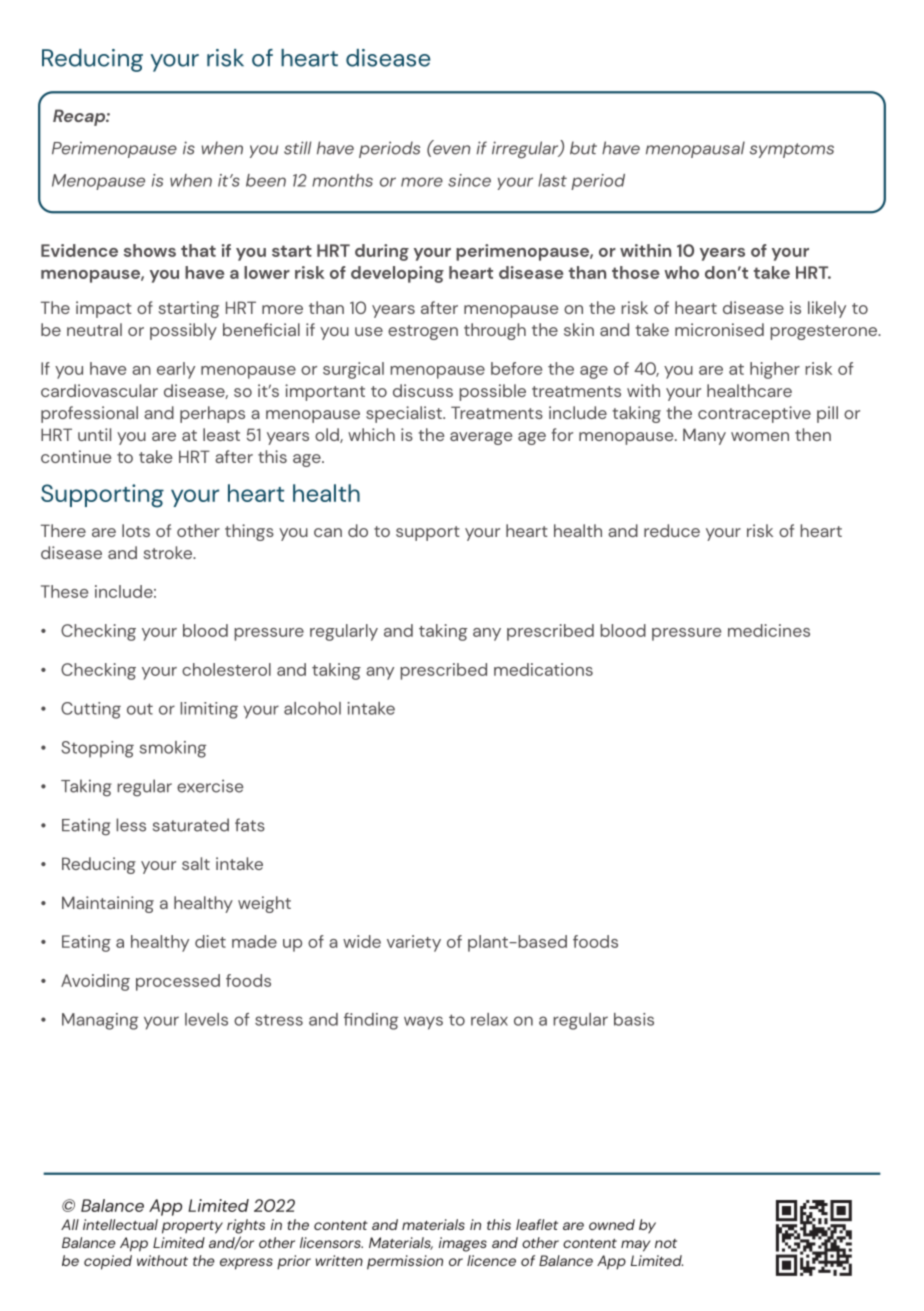 This screenshot has height=1311, width=924. Describe the element at coordinates (469, 180) in the screenshot. I see `since` at that location.
